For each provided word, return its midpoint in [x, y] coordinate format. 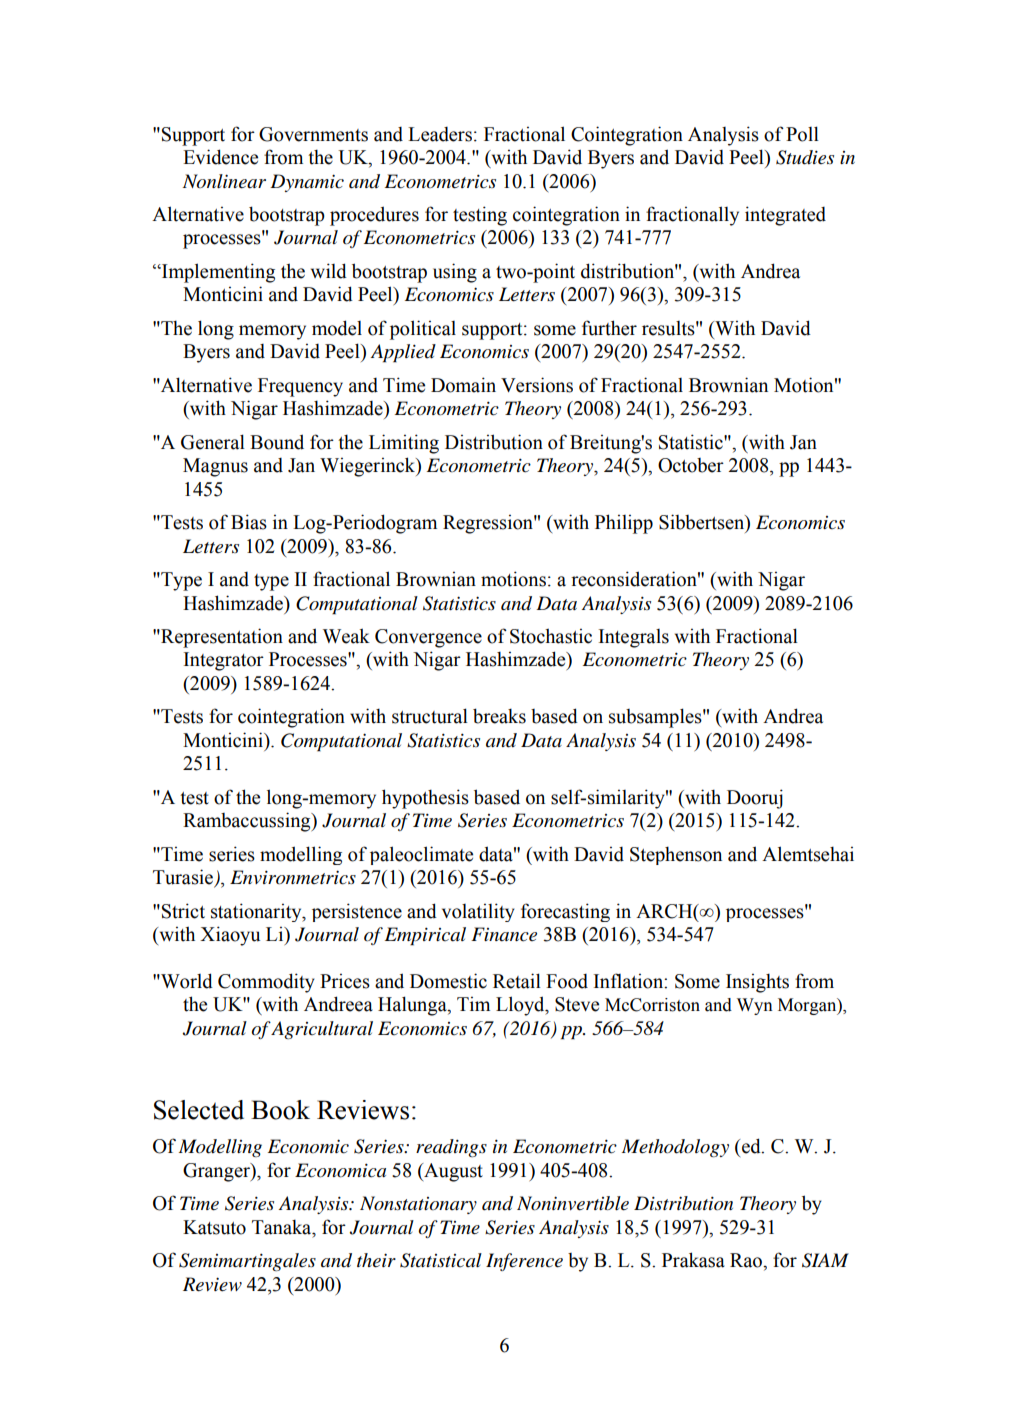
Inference [524, 1262]
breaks [499, 716]
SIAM [825, 1260]
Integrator [224, 661]
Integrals [634, 638]
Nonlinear [224, 181]
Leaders [440, 134]
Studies [805, 157]
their [376, 1260]
